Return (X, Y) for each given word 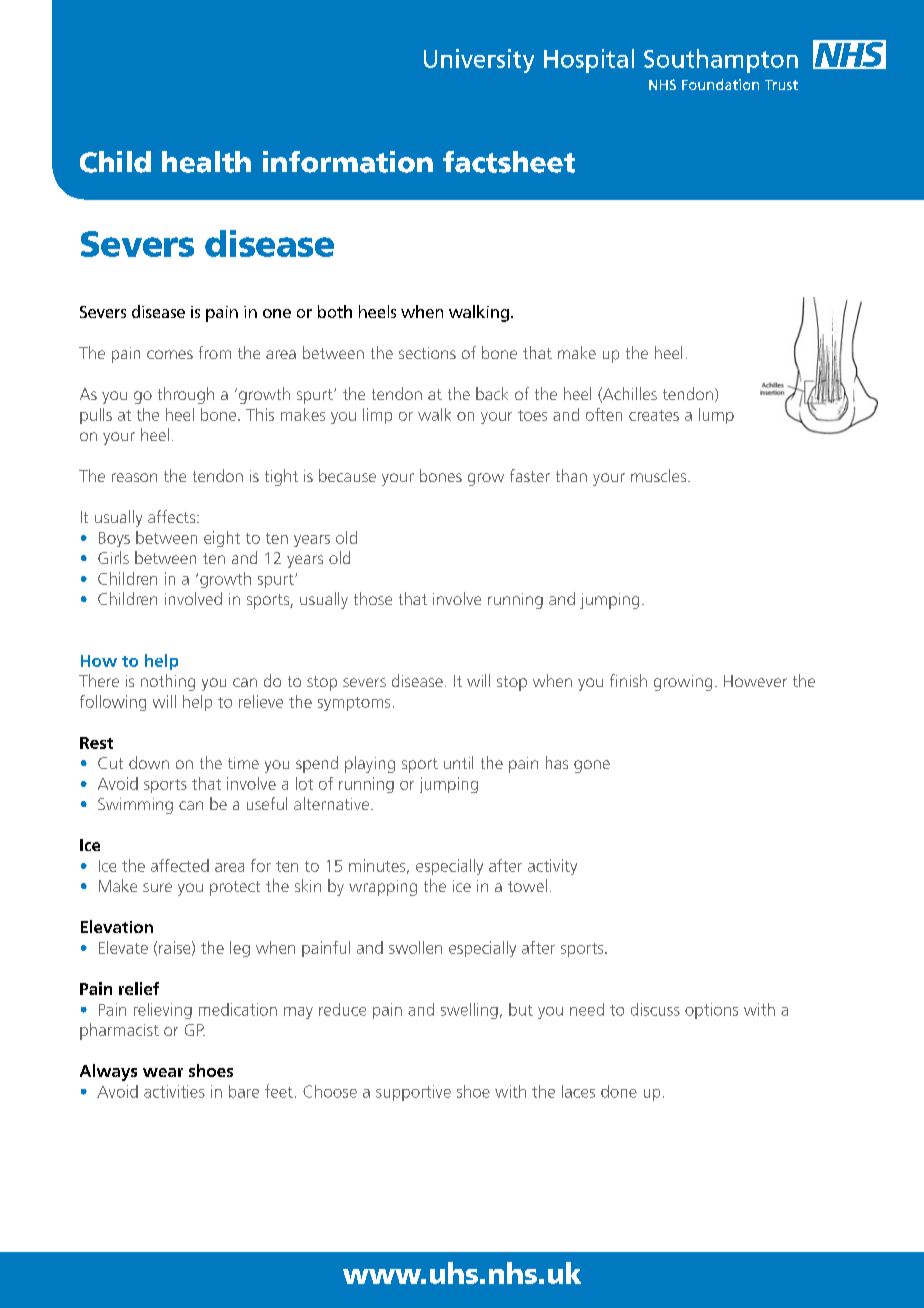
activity (552, 867)
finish (628, 680)
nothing (168, 682)
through (186, 395)
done (619, 1091)
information (348, 162)
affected (180, 865)
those (373, 598)
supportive (413, 1093)
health (206, 162)
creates (654, 415)
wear (163, 1072)
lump (716, 416)
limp (377, 416)
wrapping (383, 888)
